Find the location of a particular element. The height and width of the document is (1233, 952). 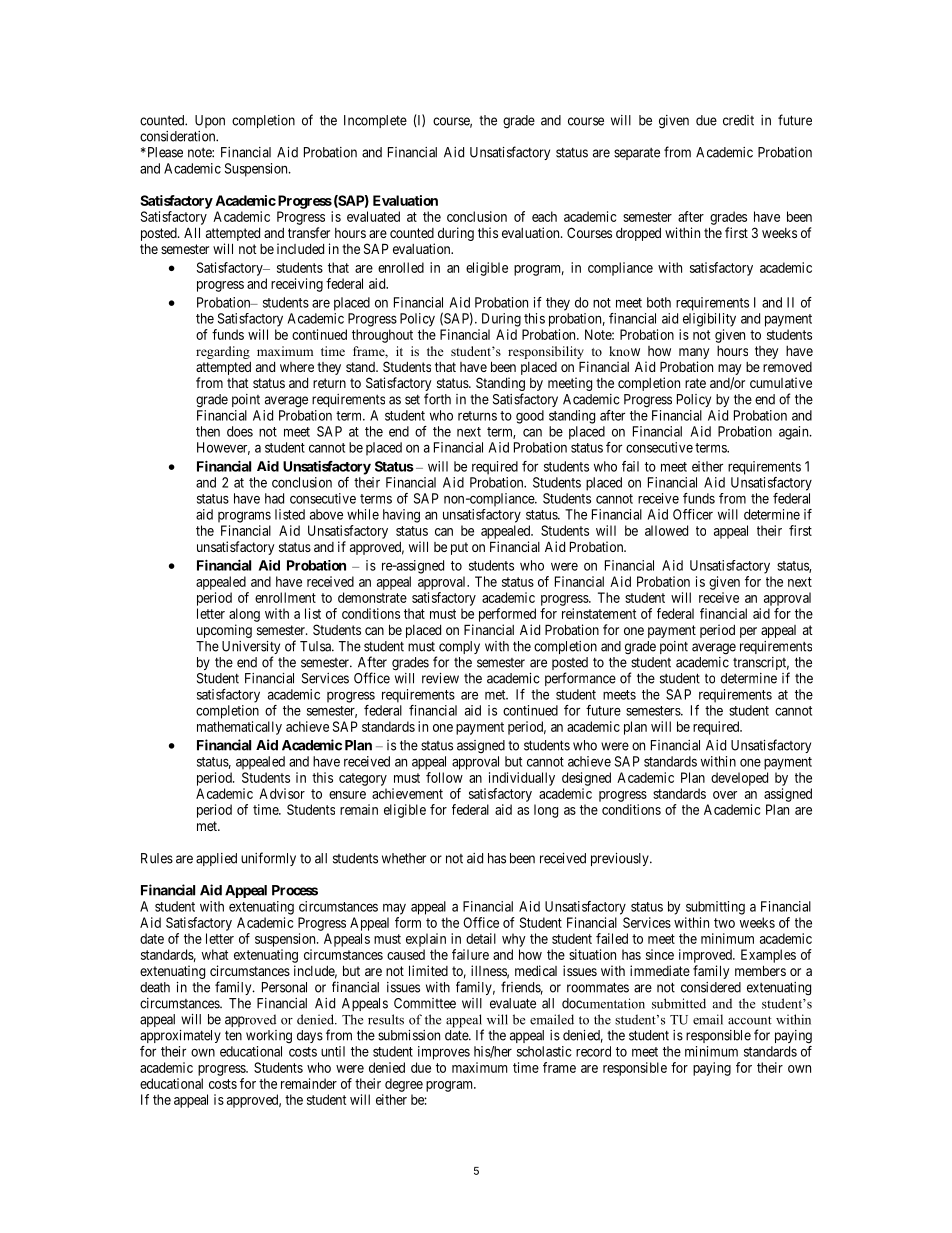

Upon is located at coordinates (210, 121).
